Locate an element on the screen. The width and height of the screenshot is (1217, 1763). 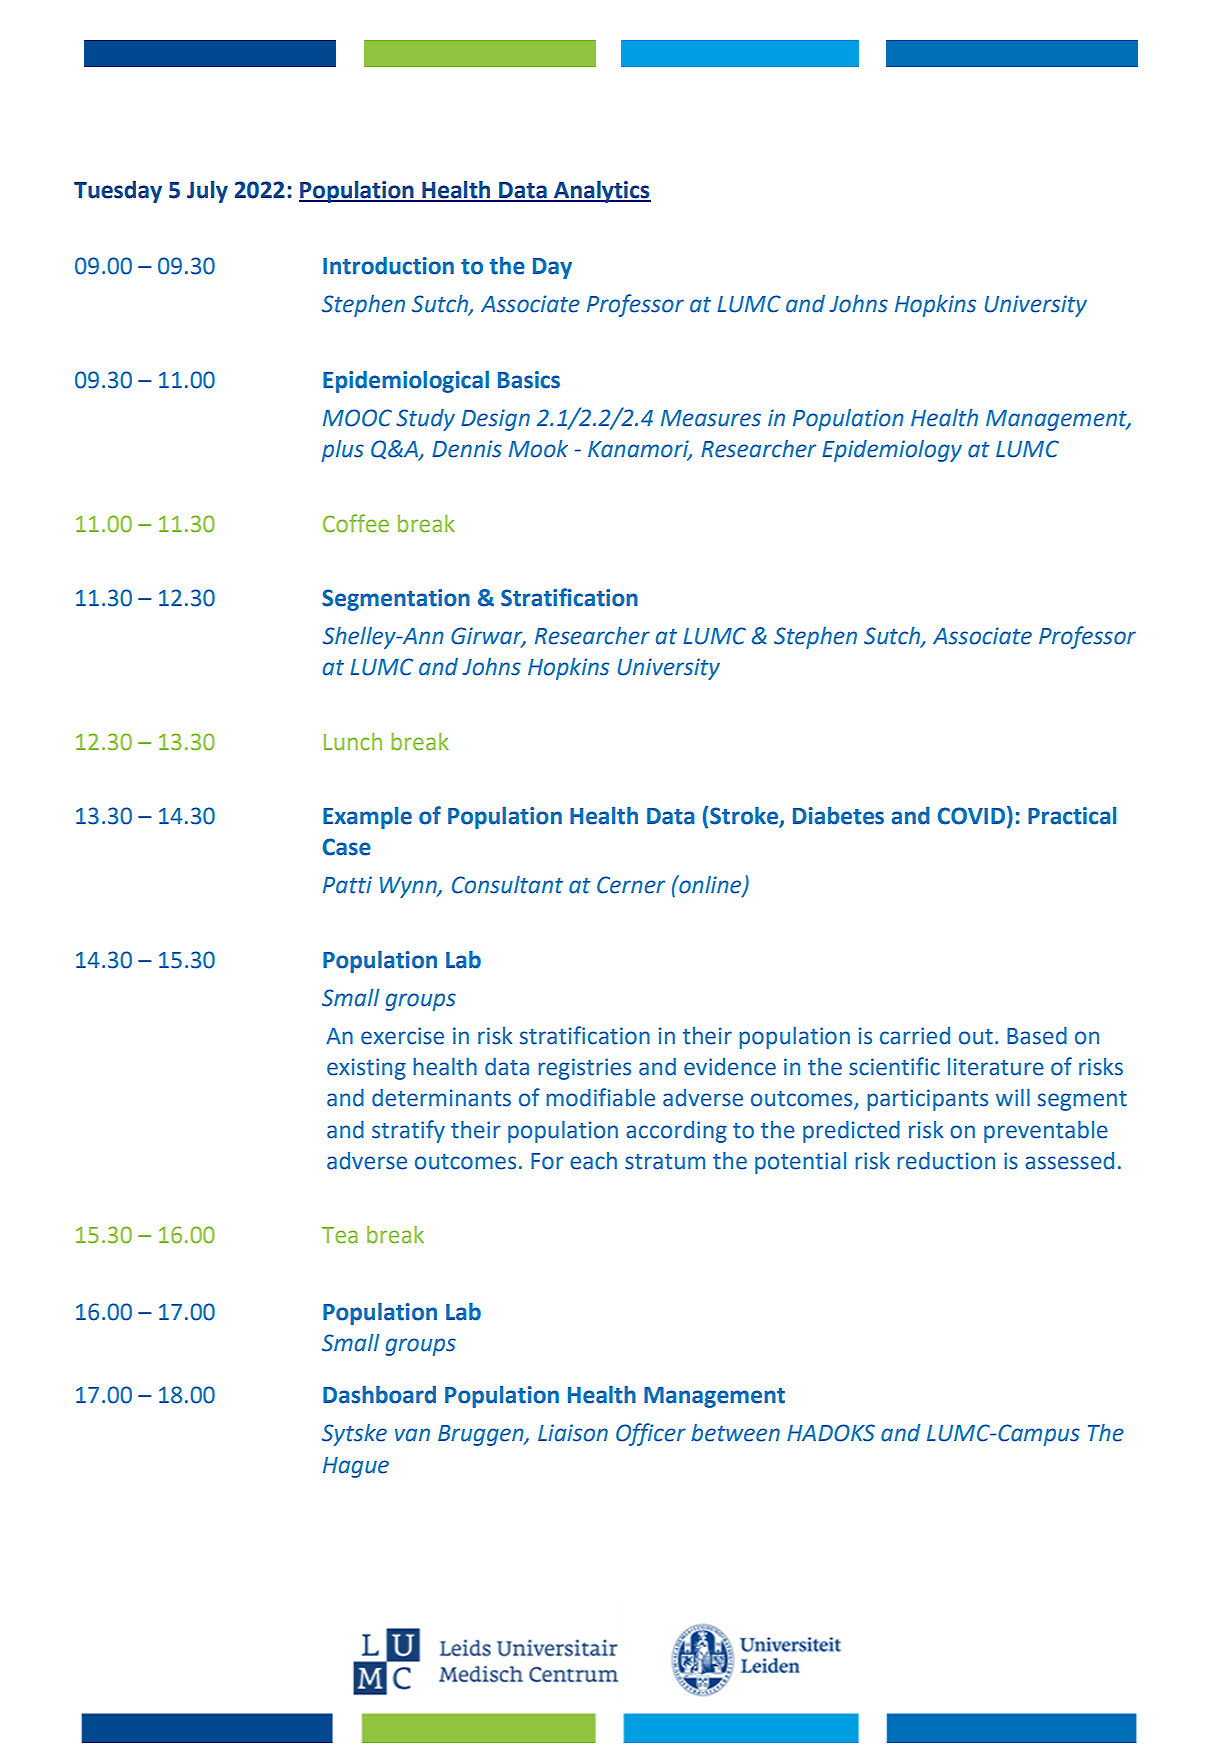
COVID is located at coordinates (973, 816).
